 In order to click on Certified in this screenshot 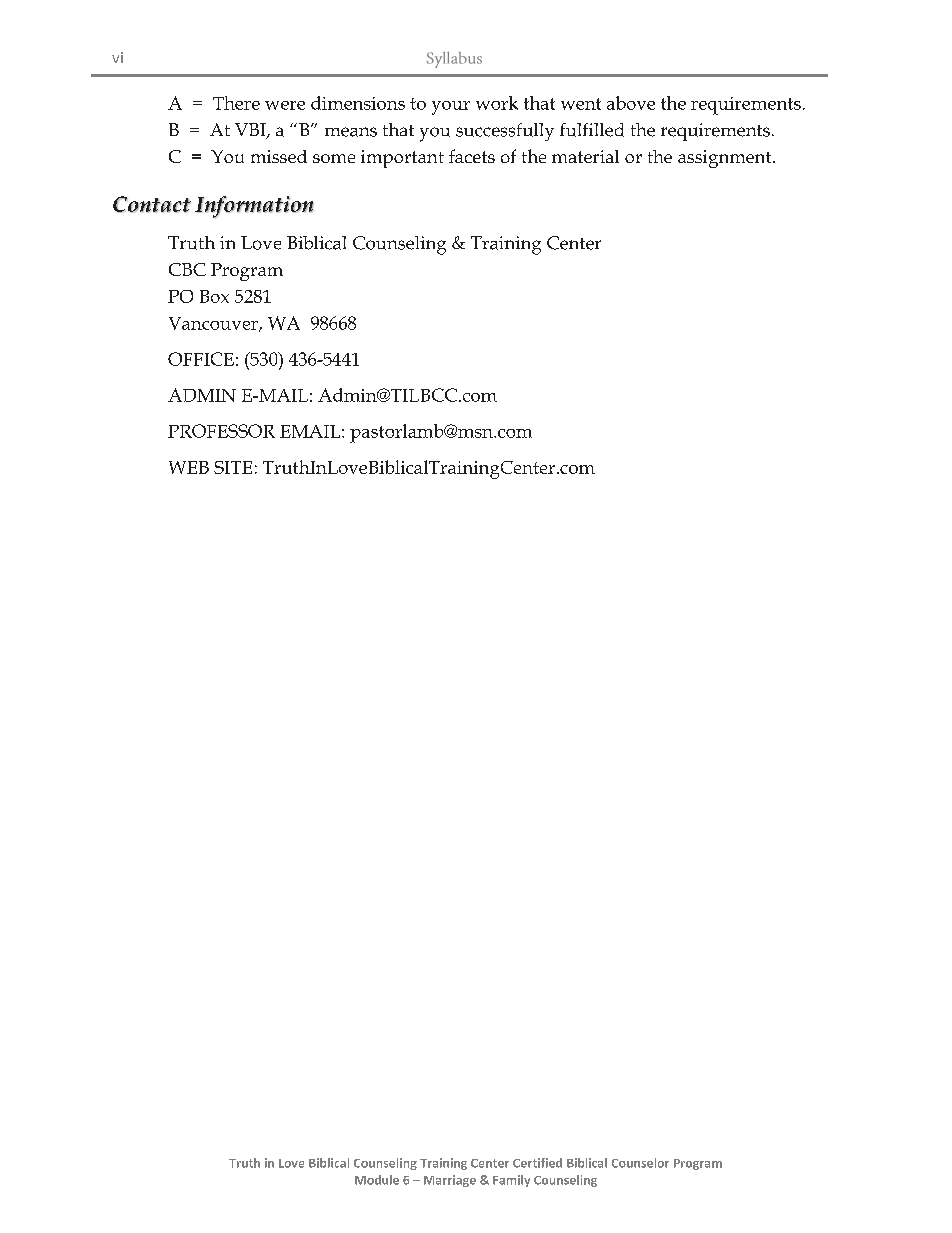, I will do `click(537, 1163)`.
